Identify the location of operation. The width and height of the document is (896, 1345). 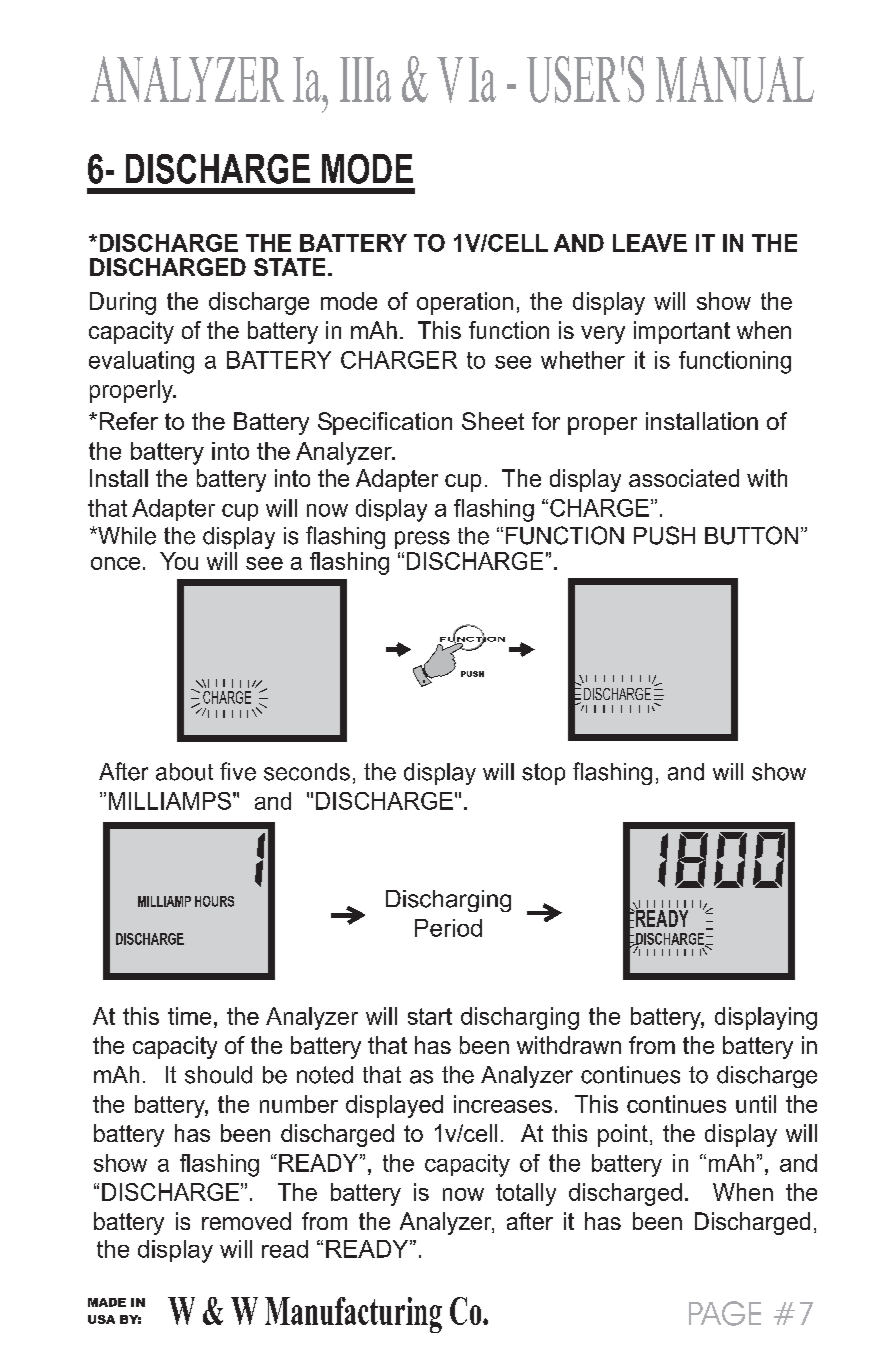
(465, 303).
